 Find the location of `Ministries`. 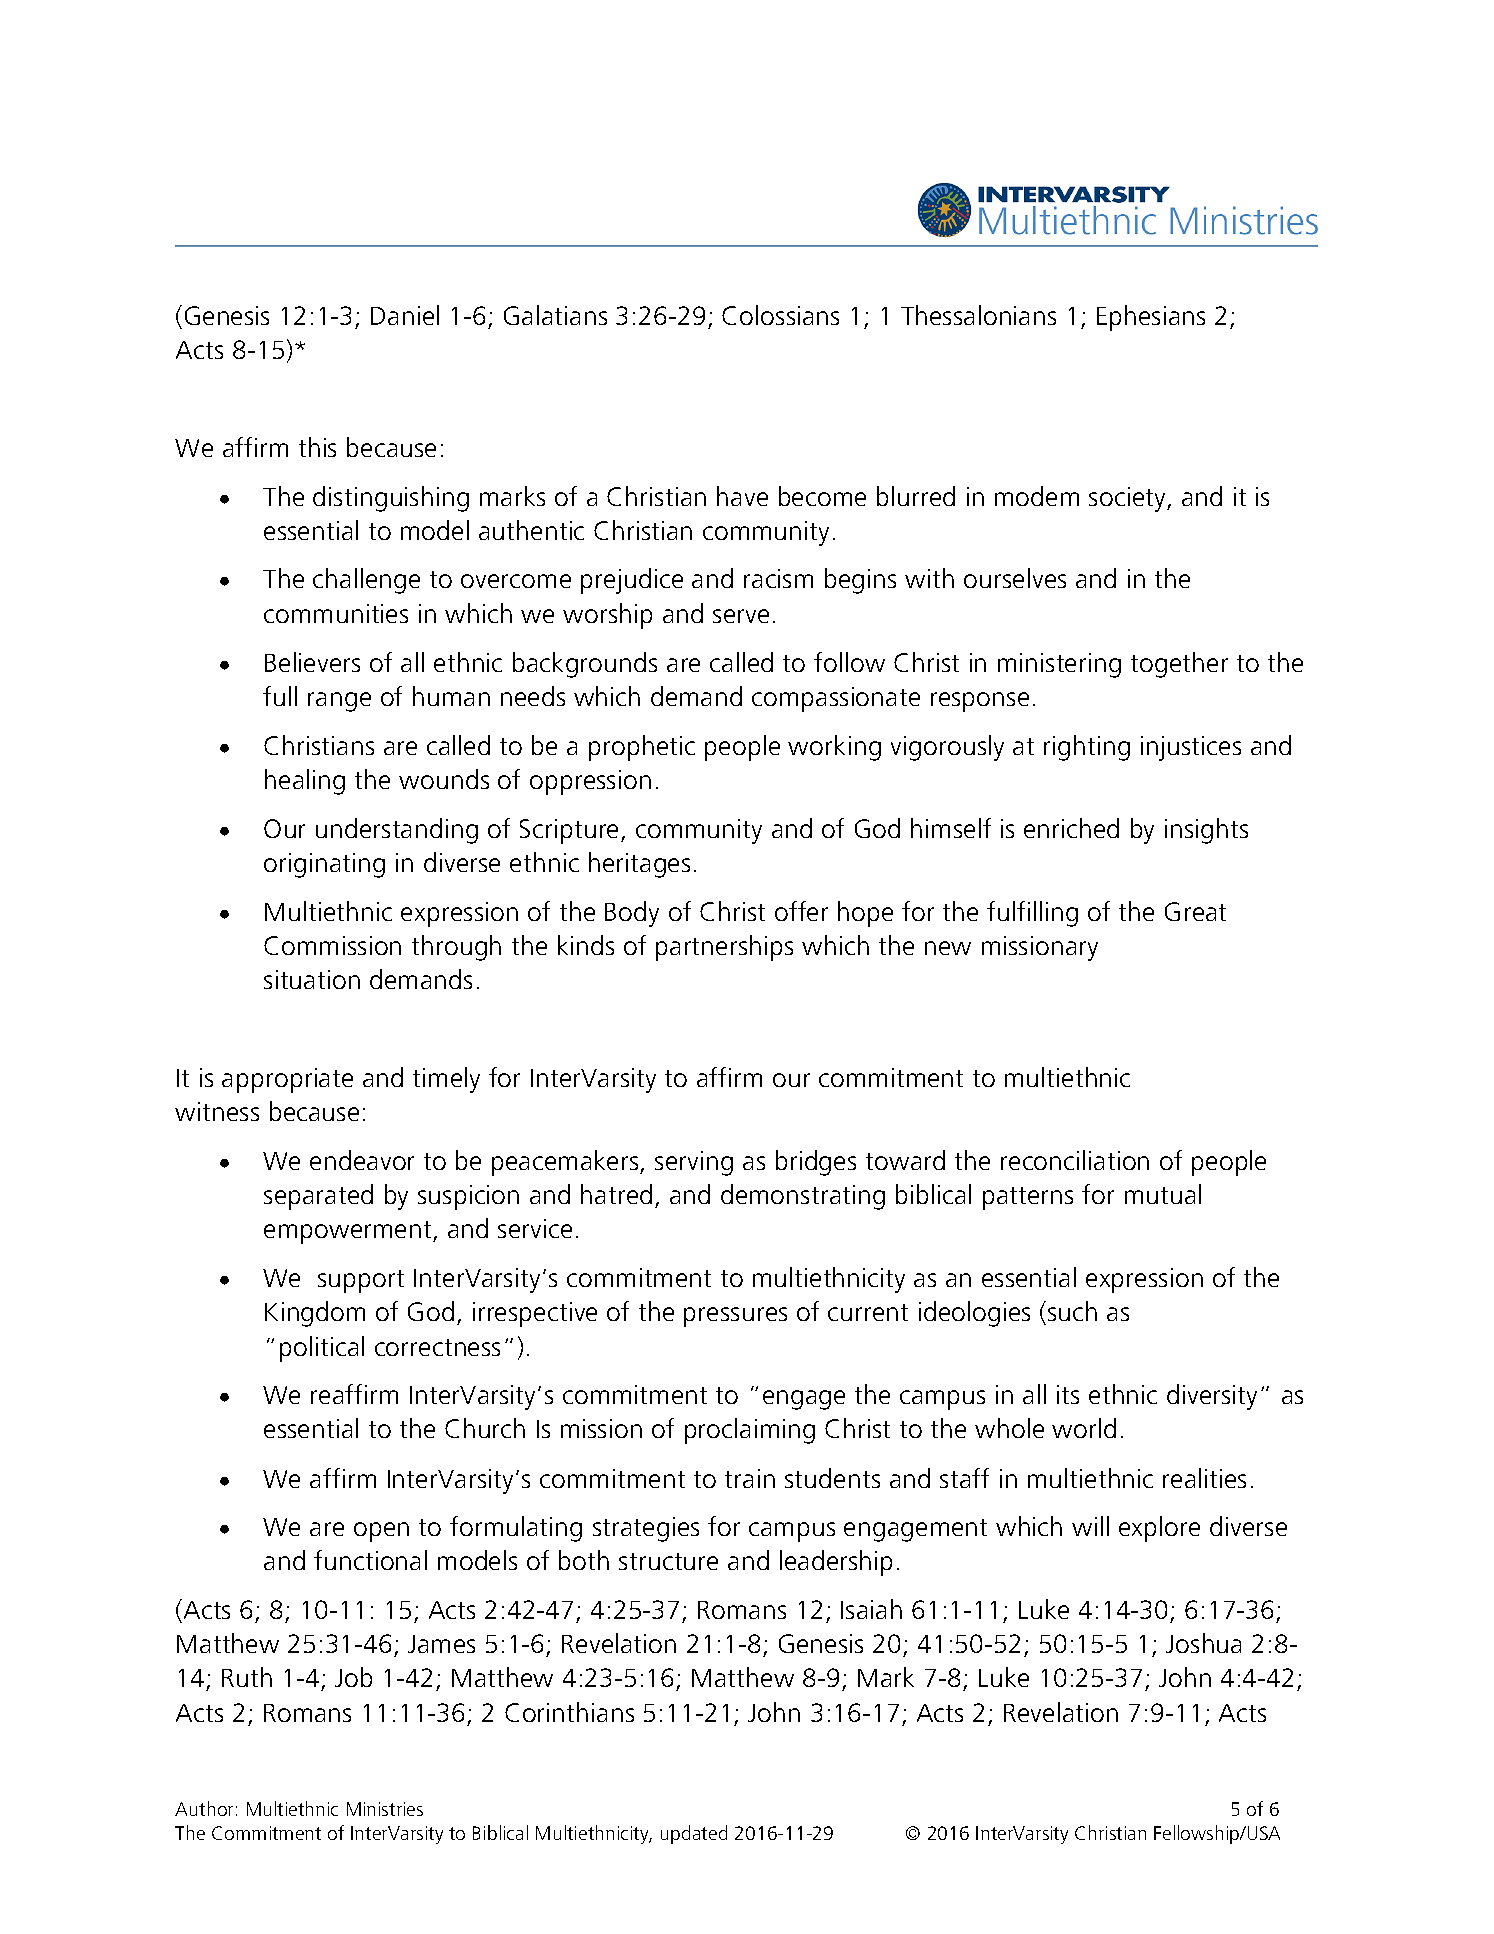

Ministries is located at coordinates (385, 1809).
